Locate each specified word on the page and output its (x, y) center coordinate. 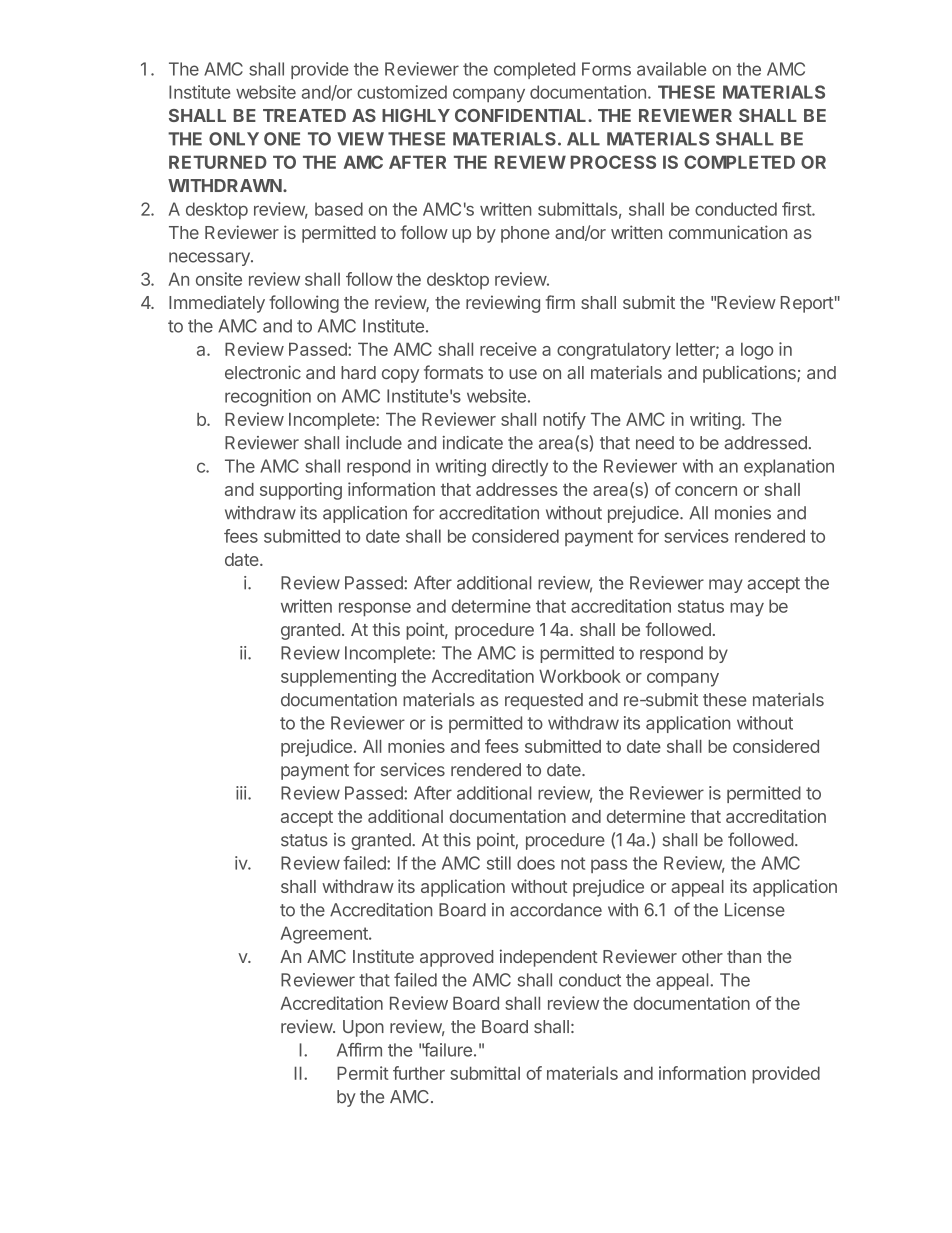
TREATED (304, 115)
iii (241, 793)
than (744, 956)
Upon (363, 1028)
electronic (263, 372)
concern (706, 491)
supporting (301, 491)
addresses (517, 489)
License (755, 910)
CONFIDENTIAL (522, 115)
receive (508, 349)
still (499, 863)
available (671, 69)
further (419, 1073)
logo (757, 351)
